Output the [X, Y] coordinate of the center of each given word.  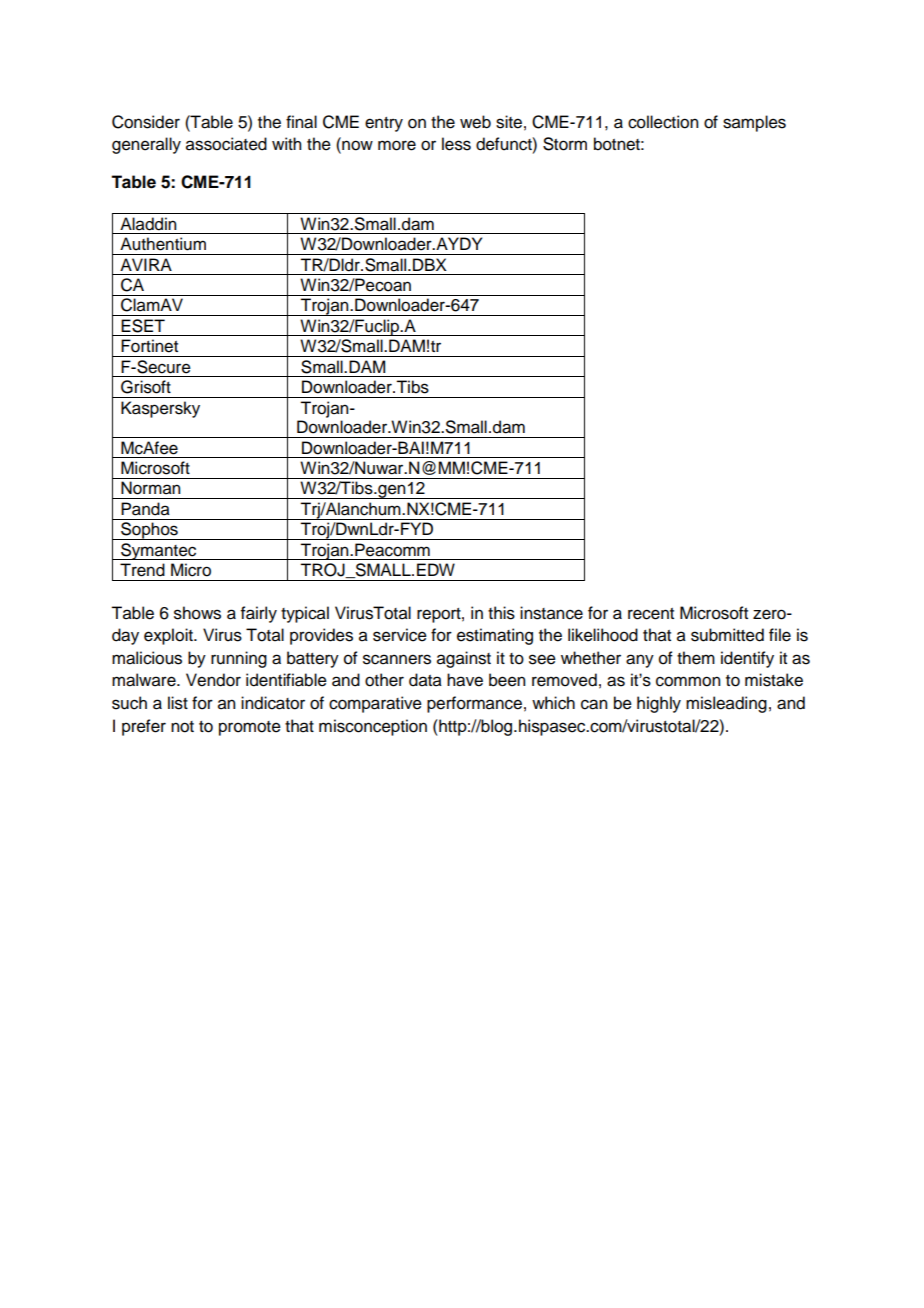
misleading [726, 704]
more [397, 145]
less [456, 144]
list [178, 703]
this [501, 613]
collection [663, 122]
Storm [565, 144]
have [465, 680]
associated [226, 144]
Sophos [149, 531]
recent [651, 614]
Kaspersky [160, 409]
